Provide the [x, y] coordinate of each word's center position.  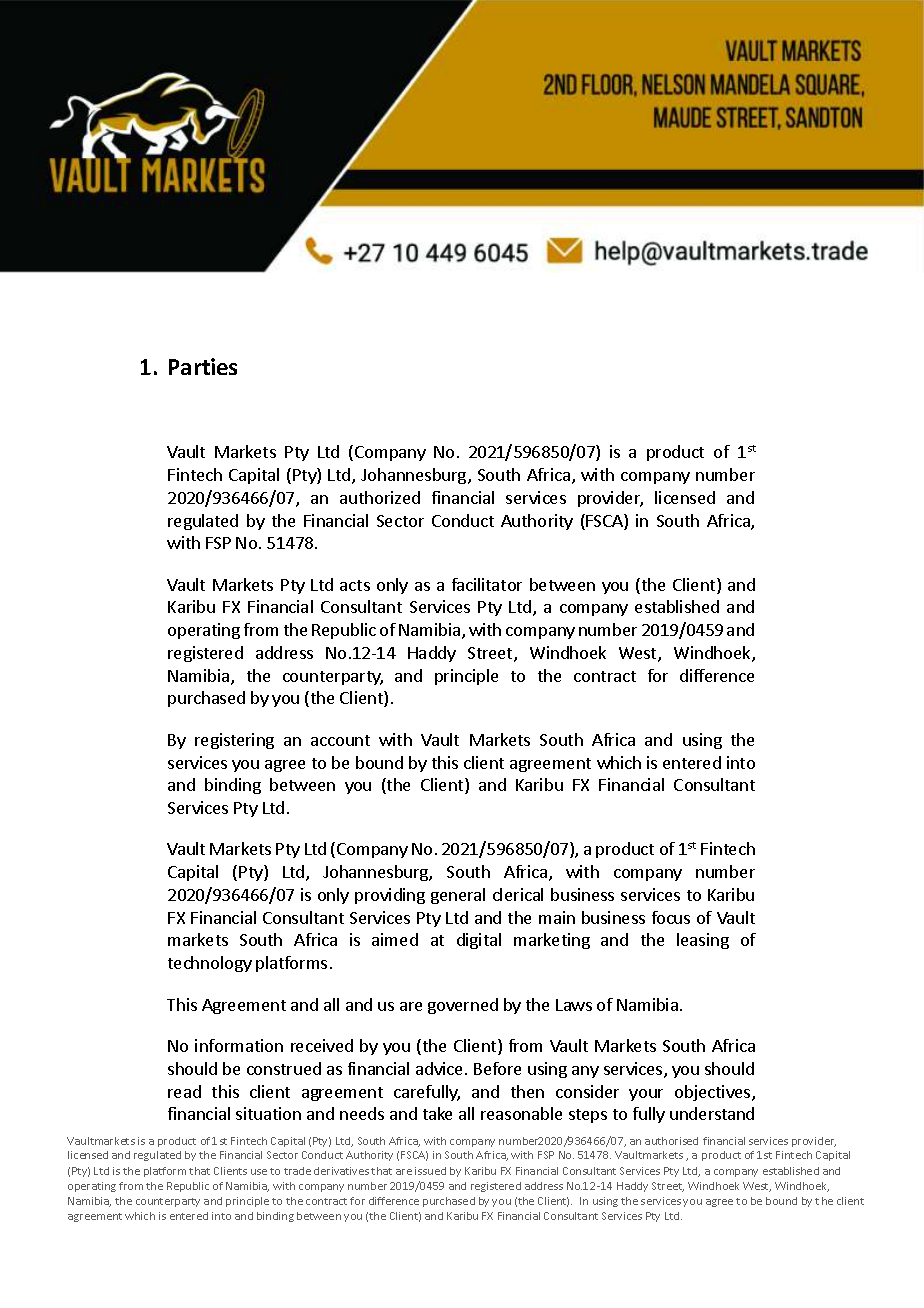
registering [234, 741]
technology [210, 964]
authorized [380, 497]
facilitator [487, 584]
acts [355, 585]
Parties [203, 366]
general [458, 896]
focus [671, 917]
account [340, 740]
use [259, 1172]
